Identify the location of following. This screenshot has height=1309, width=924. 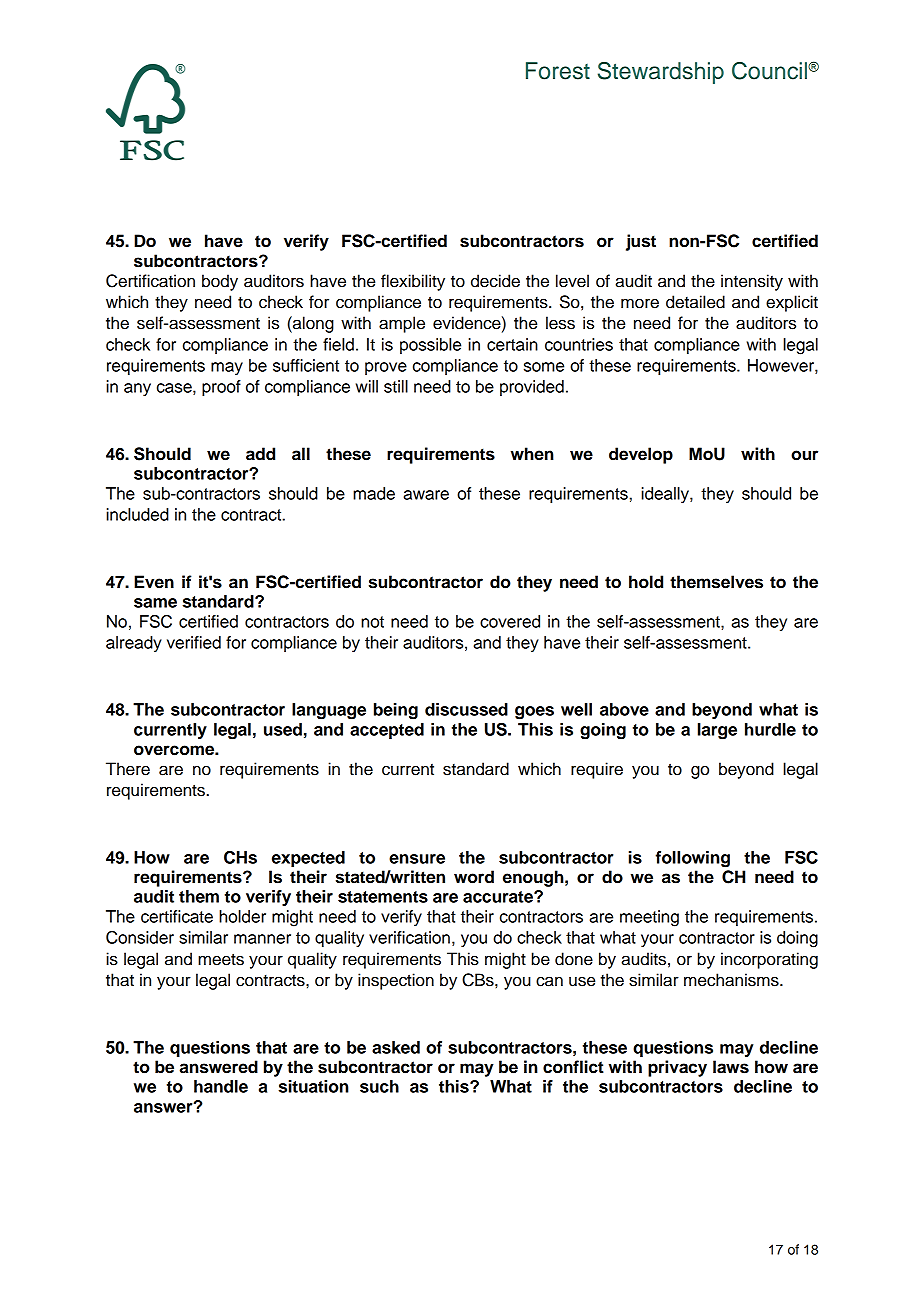
(693, 859).
